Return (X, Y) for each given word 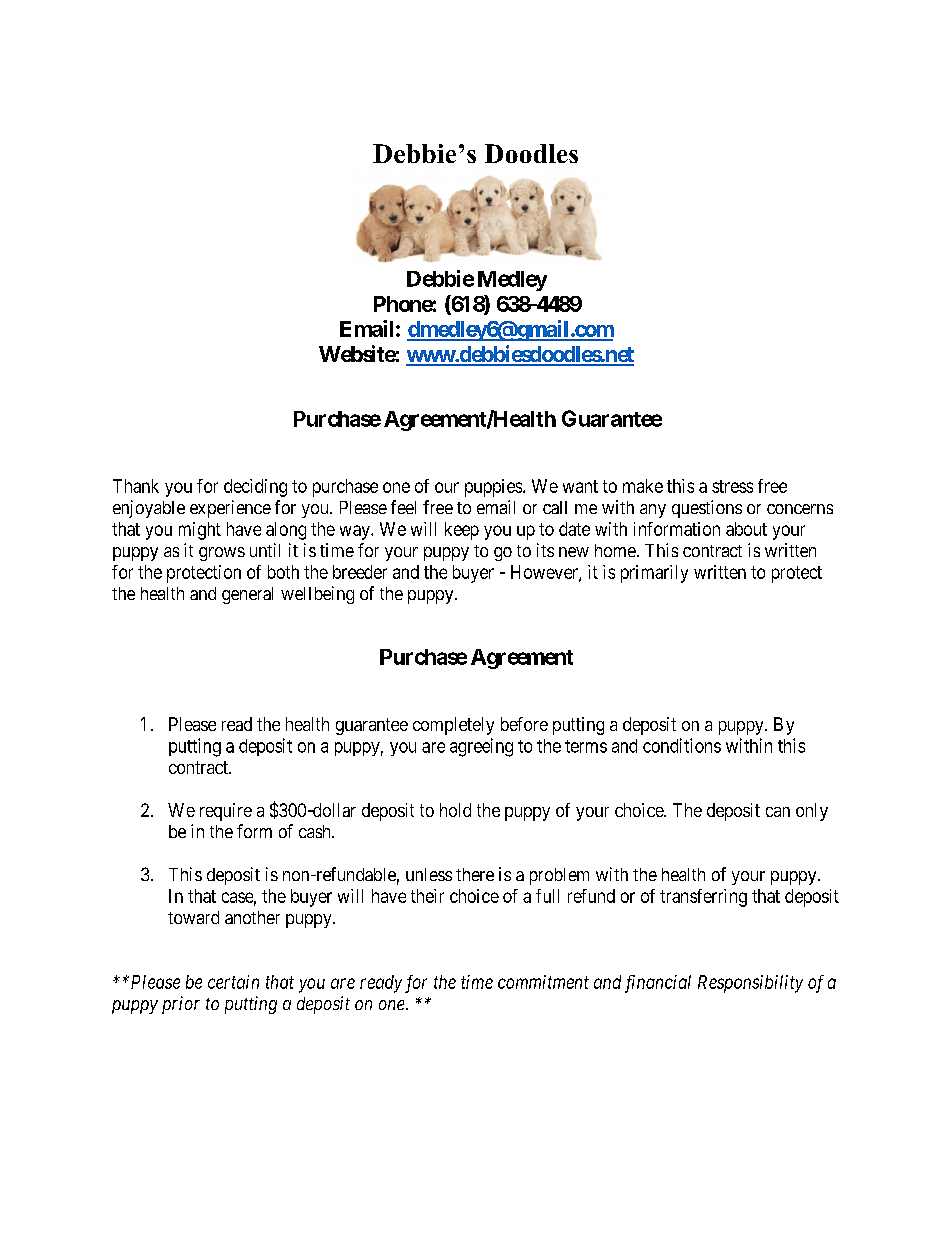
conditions (682, 745)
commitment (543, 982)
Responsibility (750, 984)
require (226, 812)
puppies (494, 488)
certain (233, 982)
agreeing (481, 747)
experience (230, 509)
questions (707, 509)
